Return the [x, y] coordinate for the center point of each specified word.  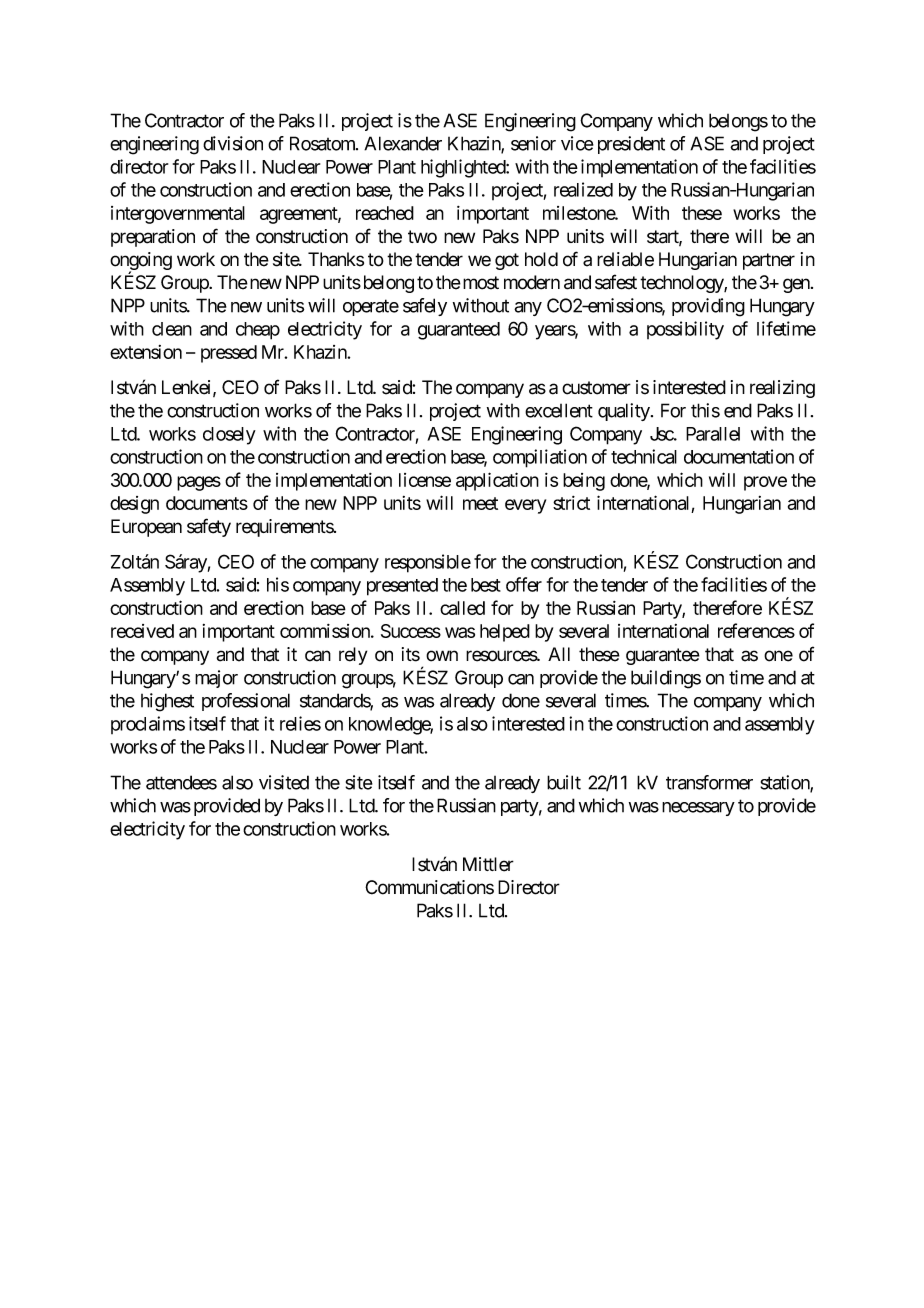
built [564, 782]
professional [246, 702]
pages [199, 483]
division [233, 143]
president [631, 145]
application [497, 481]
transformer [709, 782]
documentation [739, 456]
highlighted [464, 168]
